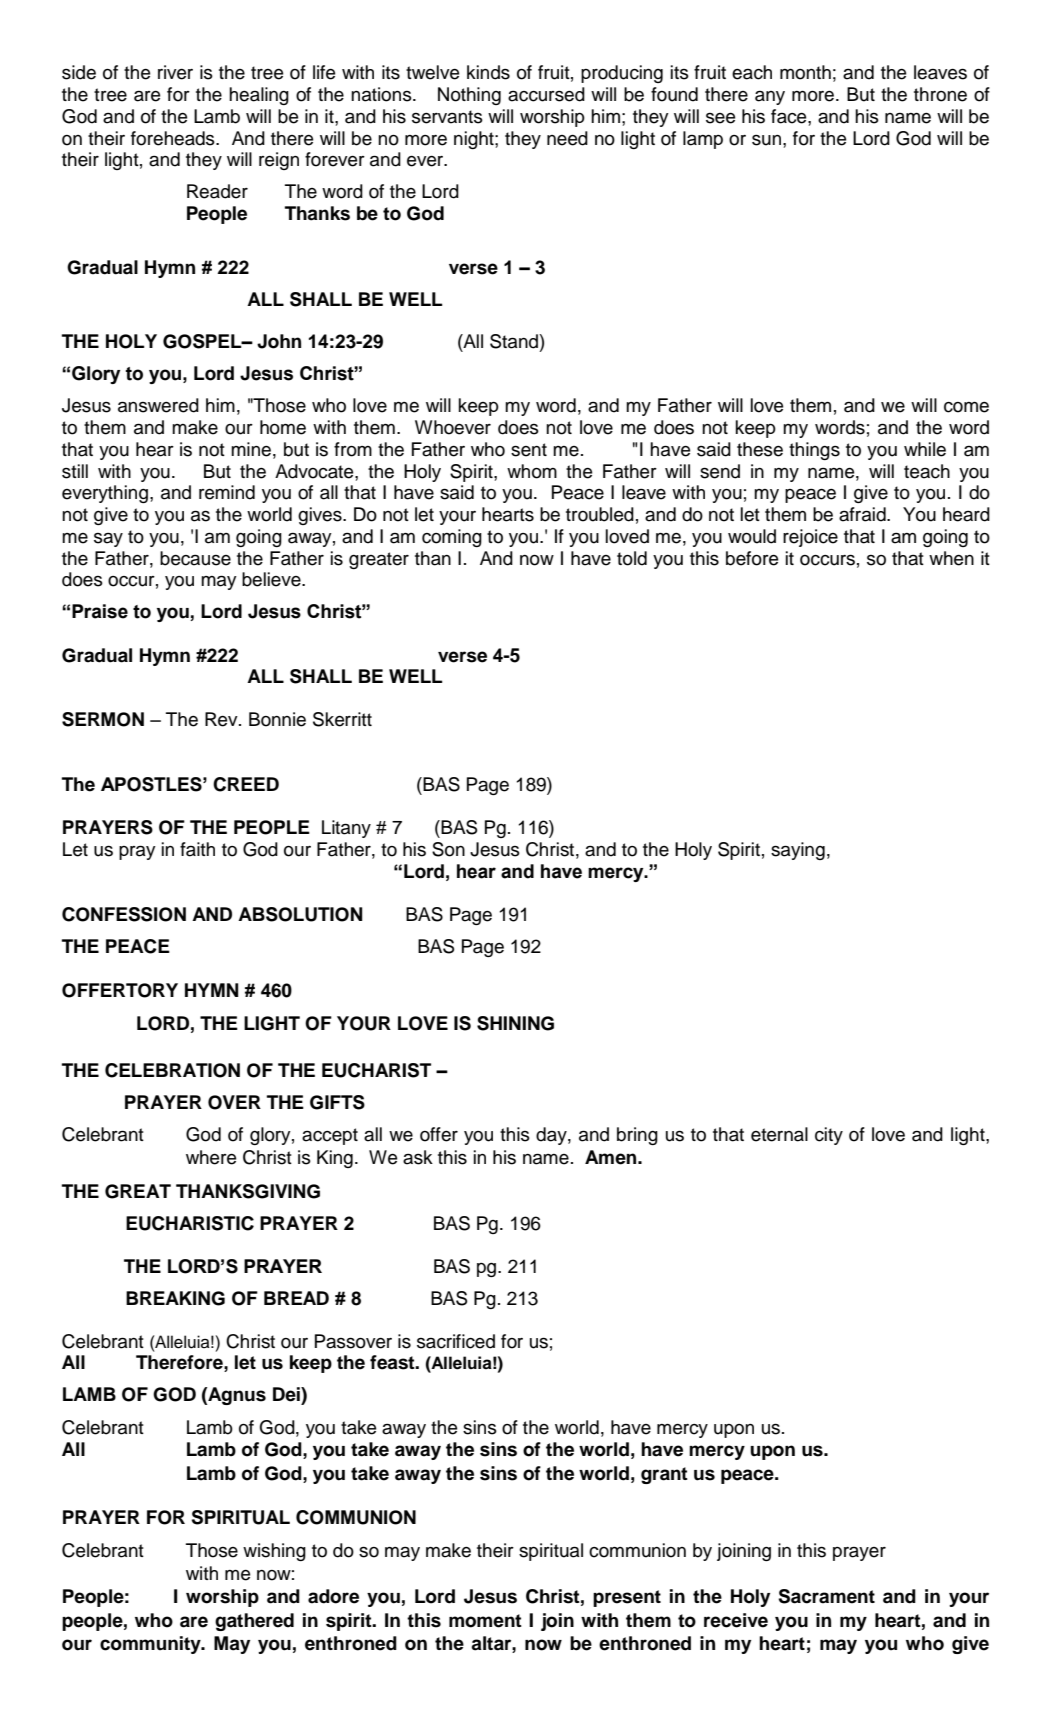  I want to click on SERMON, so click(103, 719).
